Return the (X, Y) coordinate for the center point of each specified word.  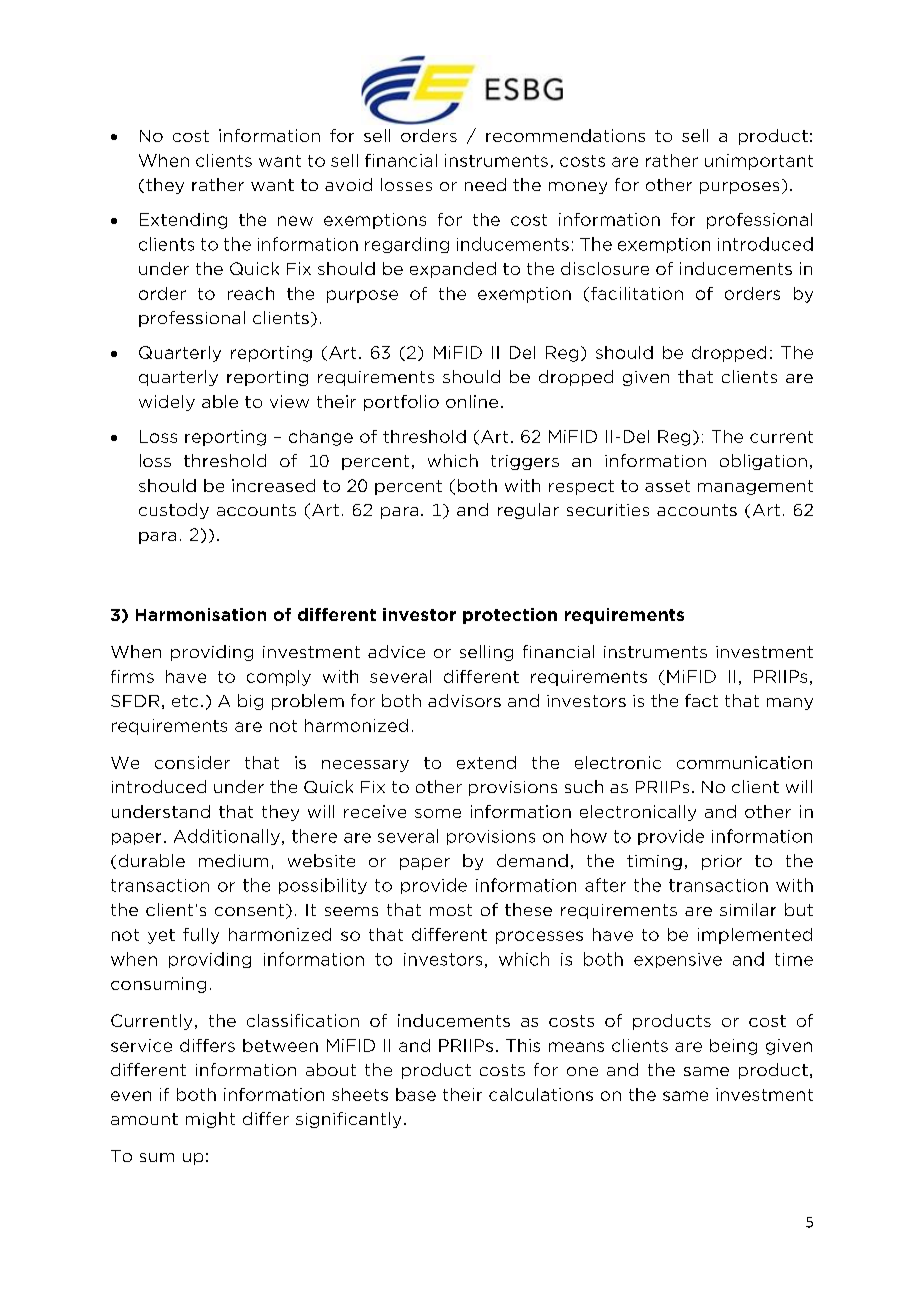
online (472, 401)
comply (279, 678)
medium (233, 860)
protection (510, 616)
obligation (763, 462)
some (438, 813)
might (210, 1120)
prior (722, 862)
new (295, 221)
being (733, 1047)
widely (167, 403)
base (416, 1094)
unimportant (759, 162)
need (485, 184)
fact (701, 700)
